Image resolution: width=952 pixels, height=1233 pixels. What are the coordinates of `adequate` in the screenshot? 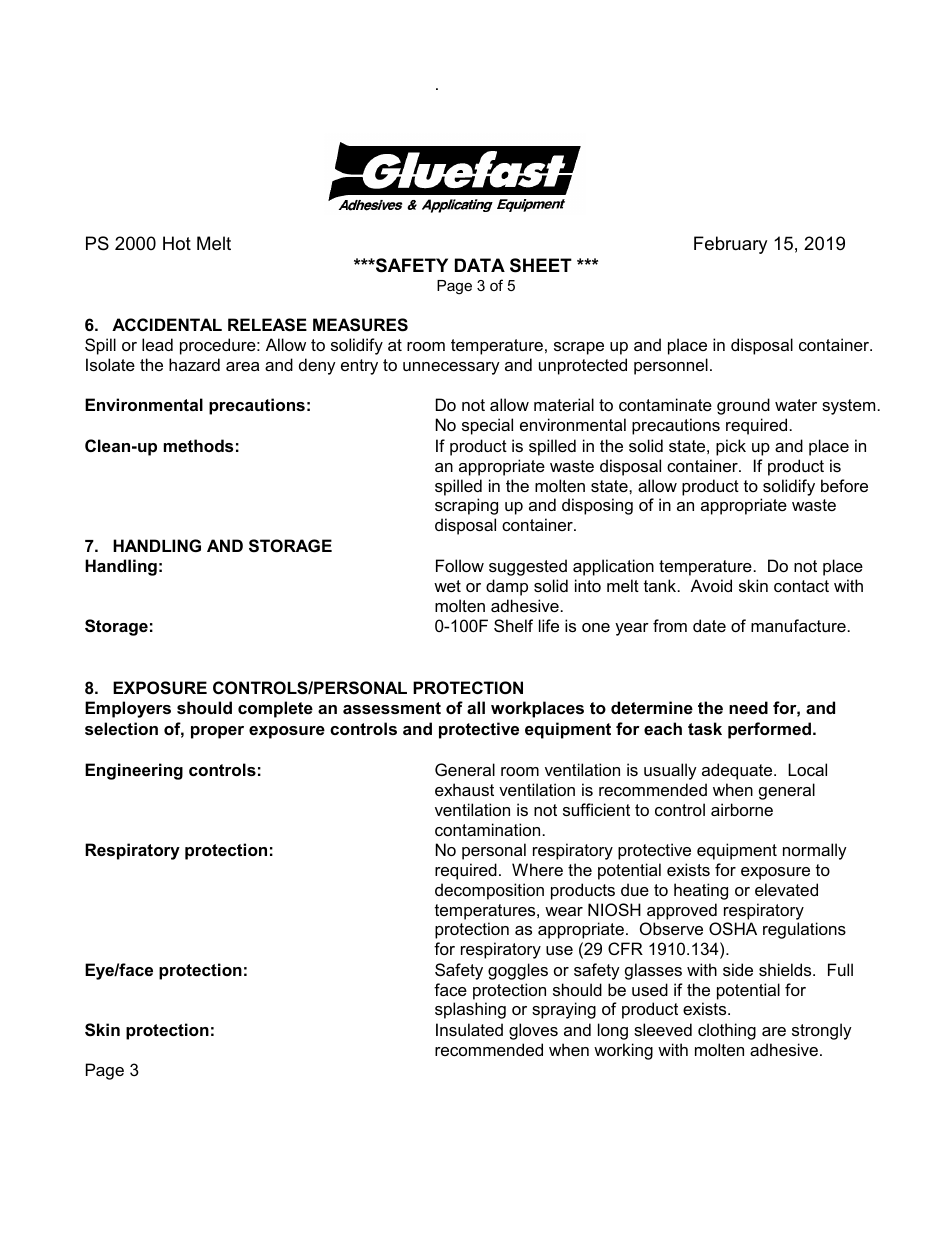 It's located at (738, 771).
